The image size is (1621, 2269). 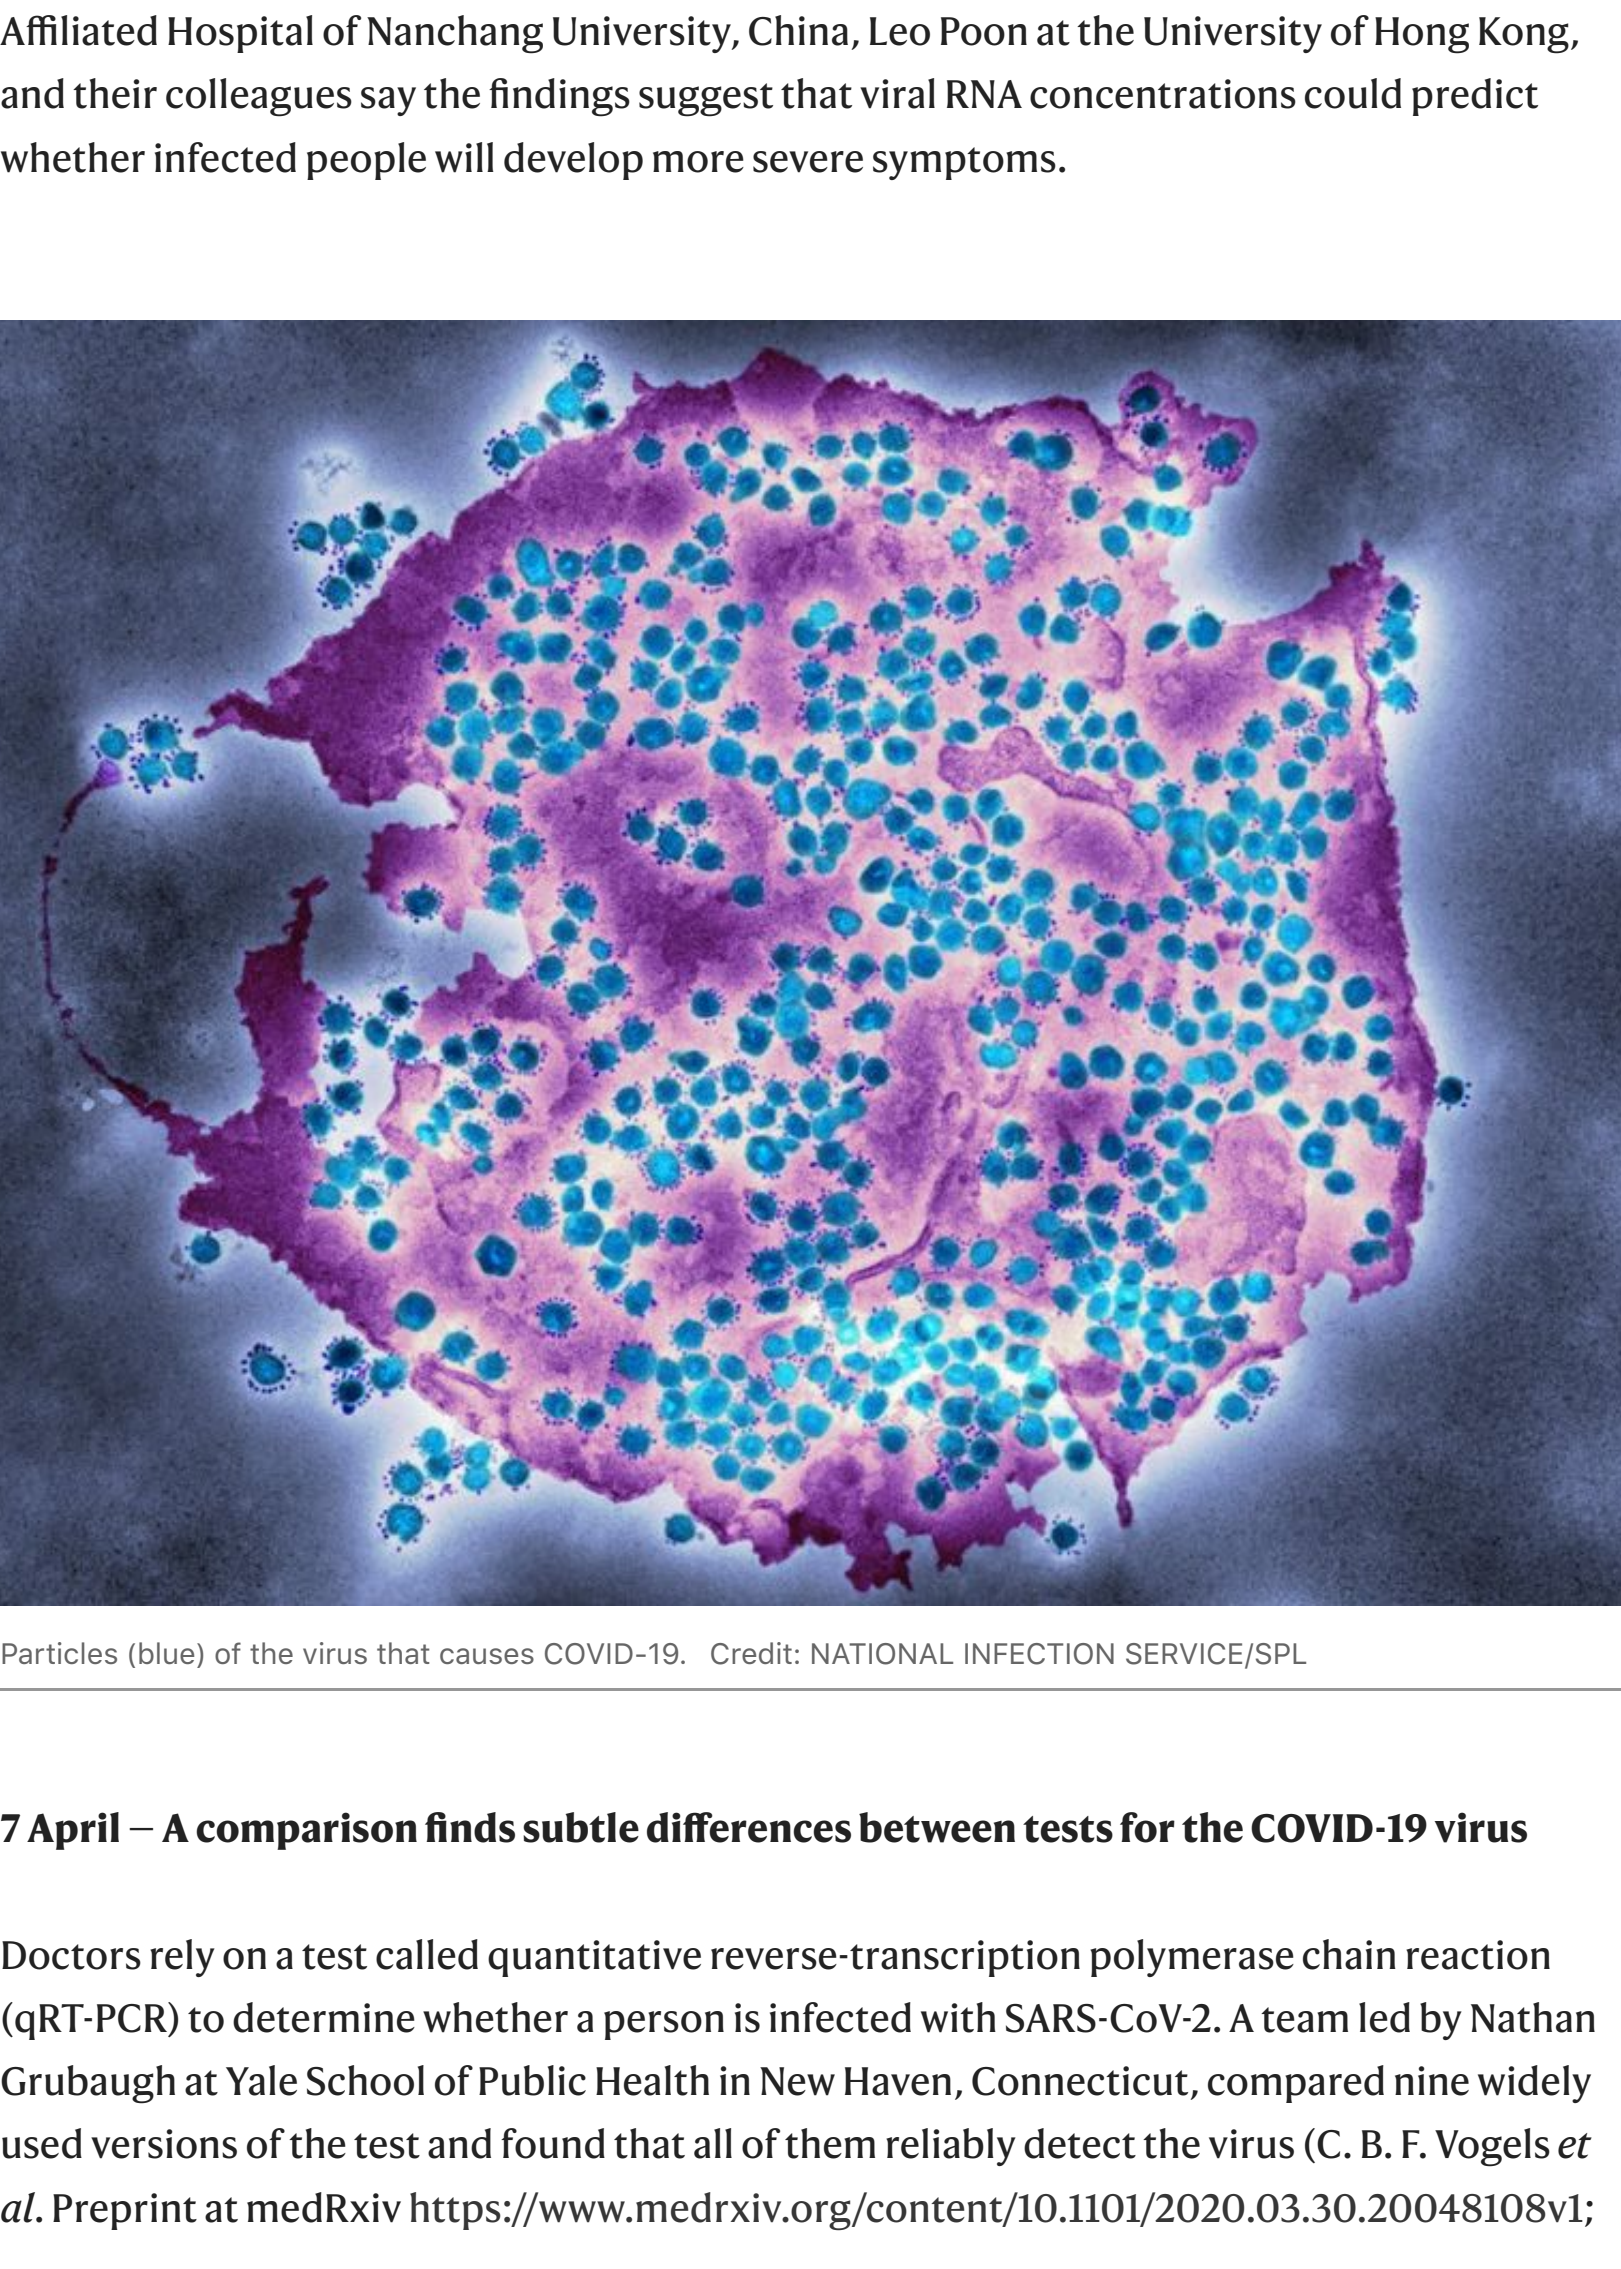 What do you see at coordinates (164, 2144) in the screenshot?
I see `versions` at bounding box center [164, 2144].
